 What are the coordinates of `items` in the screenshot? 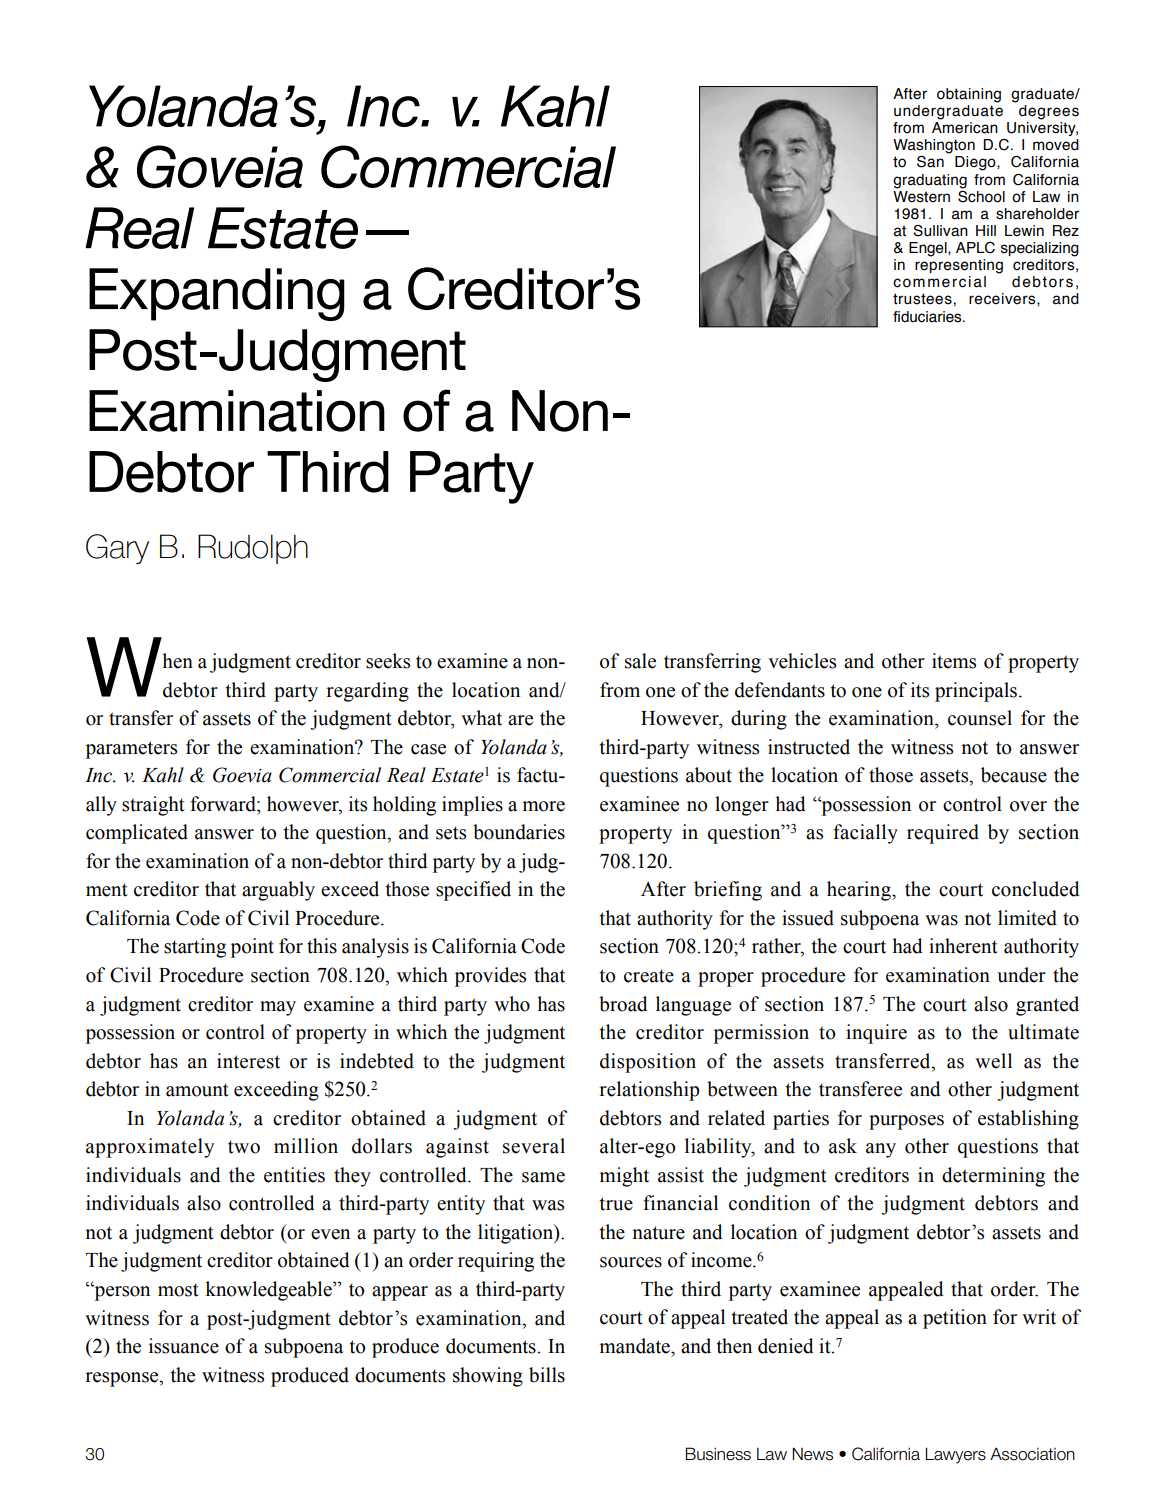 It's located at (954, 661).
